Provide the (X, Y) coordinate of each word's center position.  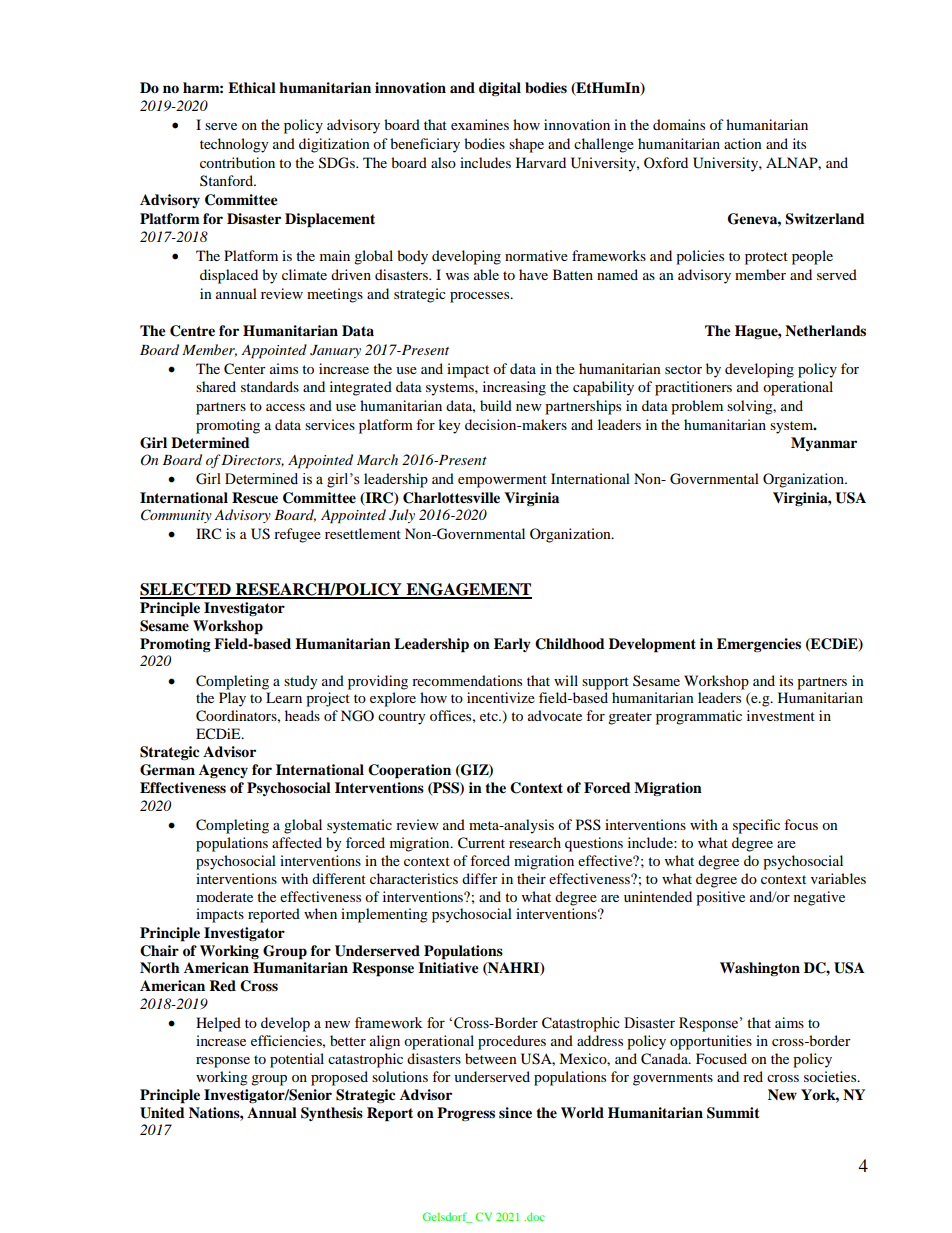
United (162, 1113)
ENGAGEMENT (468, 590)
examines (480, 124)
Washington (760, 969)
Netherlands (825, 331)
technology (234, 145)
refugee (297, 535)
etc (490, 716)
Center (245, 369)
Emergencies (759, 645)
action (743, 143)
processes (481, 297)
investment (781, 715)
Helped (218, 1024)
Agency (223, 771)
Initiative (448, 968)
